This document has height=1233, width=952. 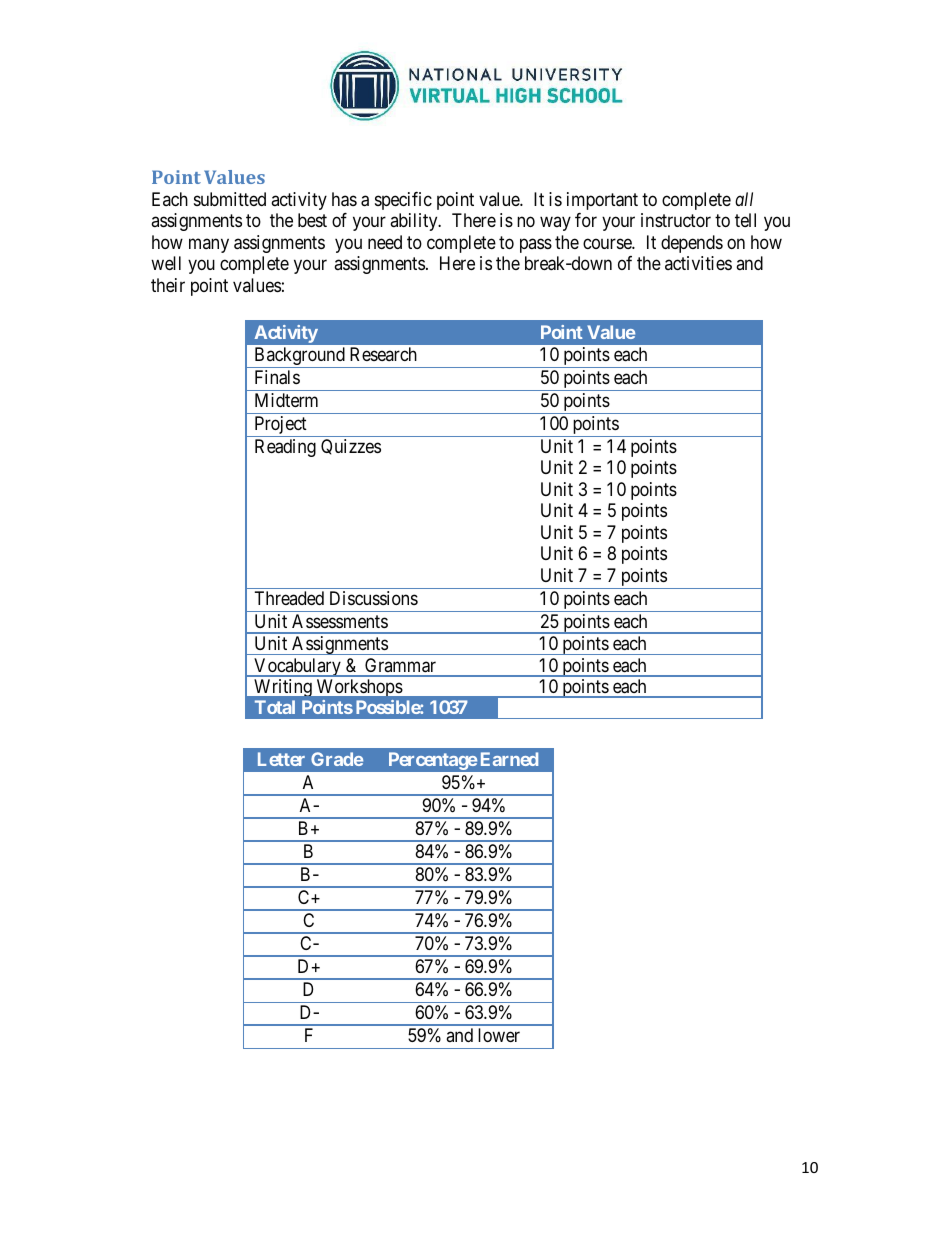 What do you see at coordinates (509, 759) in the document?
I see `Earned` at bounding box center [509, 759].
